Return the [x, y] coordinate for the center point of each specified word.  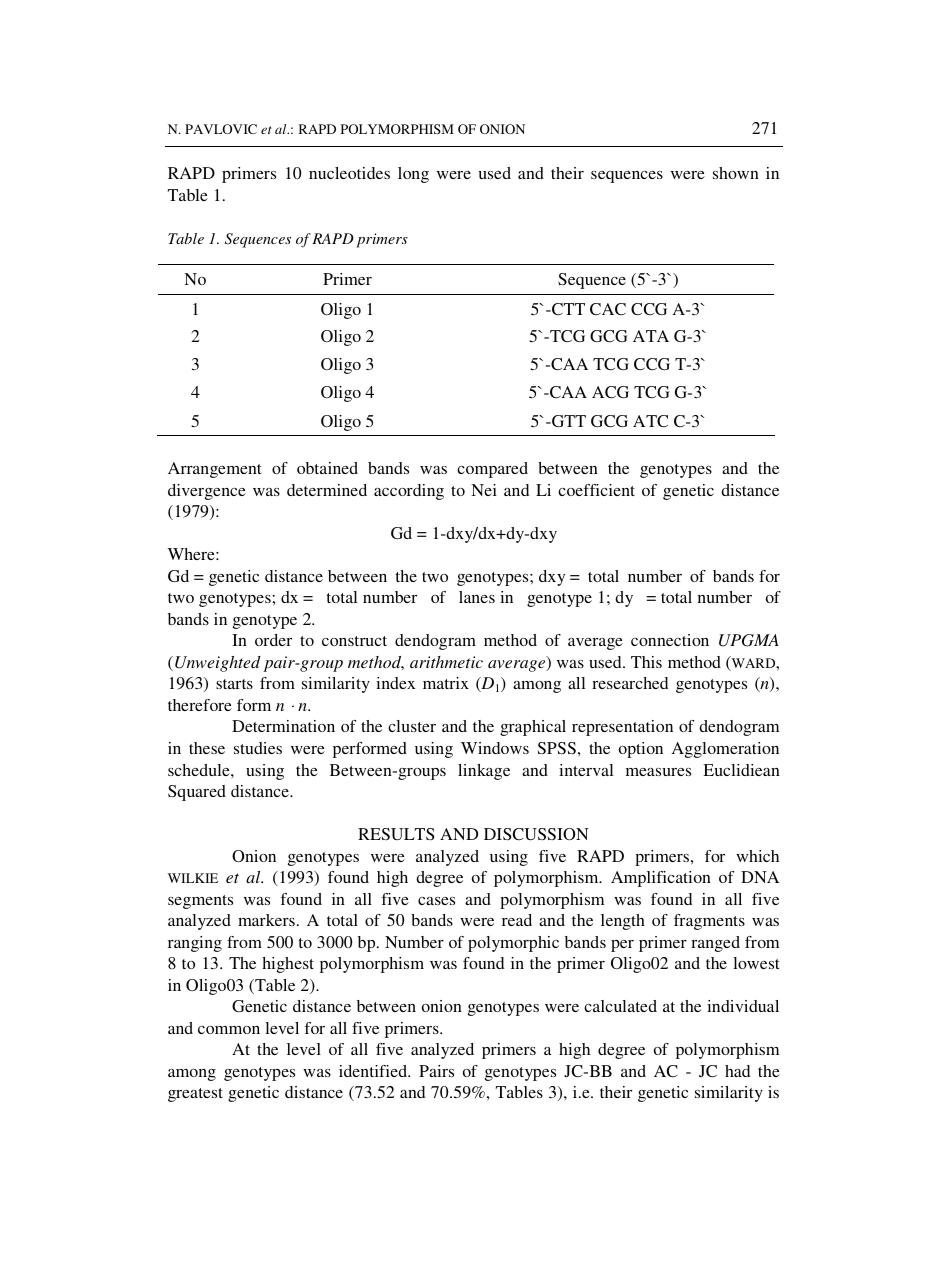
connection [670, 640]
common [229, 1030]
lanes [477, 597]
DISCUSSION [536, 834]
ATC [650, 421]
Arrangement [214, 470]
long [413, 175]
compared [492, 470]
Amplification [661, 879]
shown [736, 173]
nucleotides [349, 173]
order [273, 640]
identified [374, 1071]
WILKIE [193, 878]
